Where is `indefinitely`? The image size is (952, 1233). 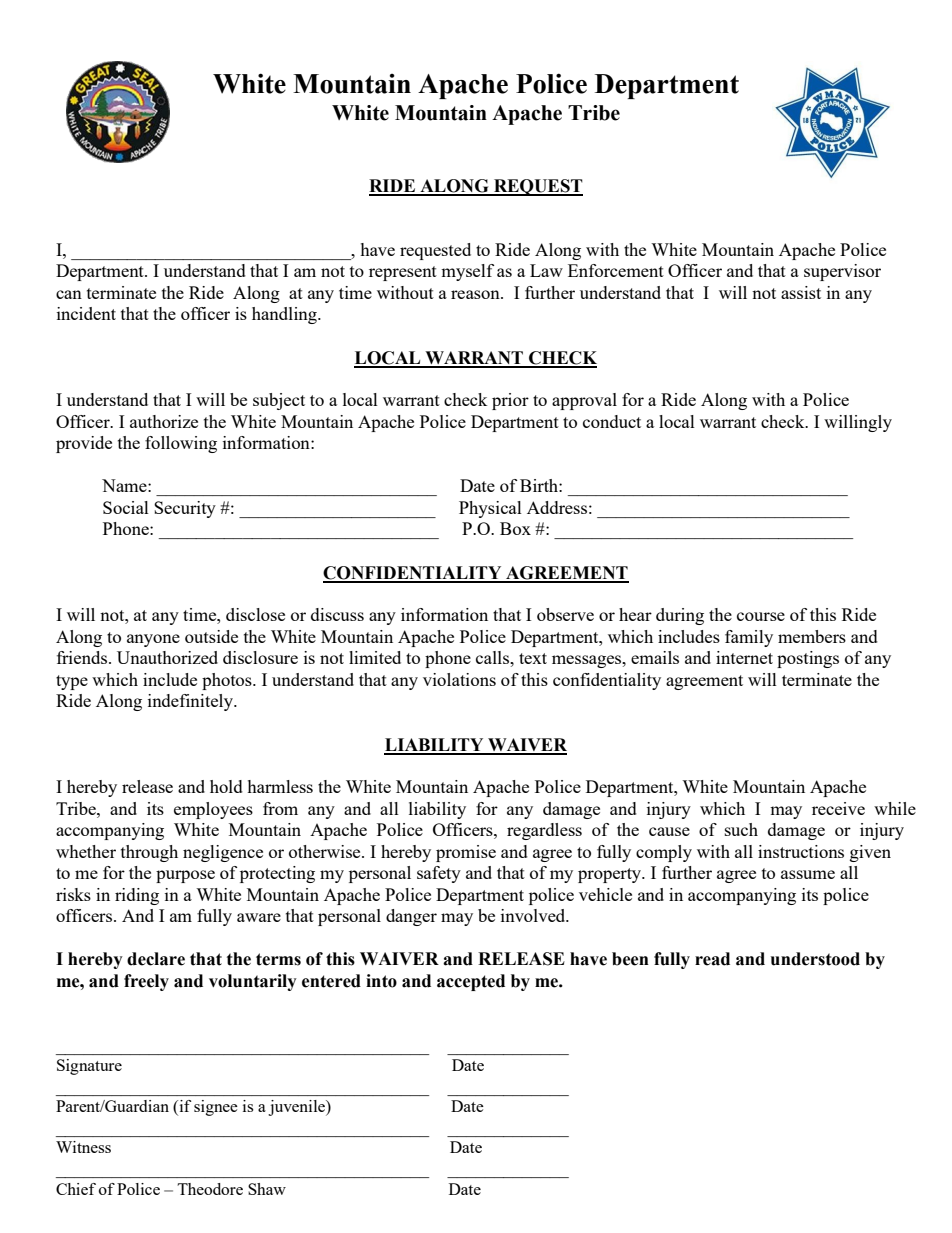 indefinitely is located at coordinates (191, 702).
